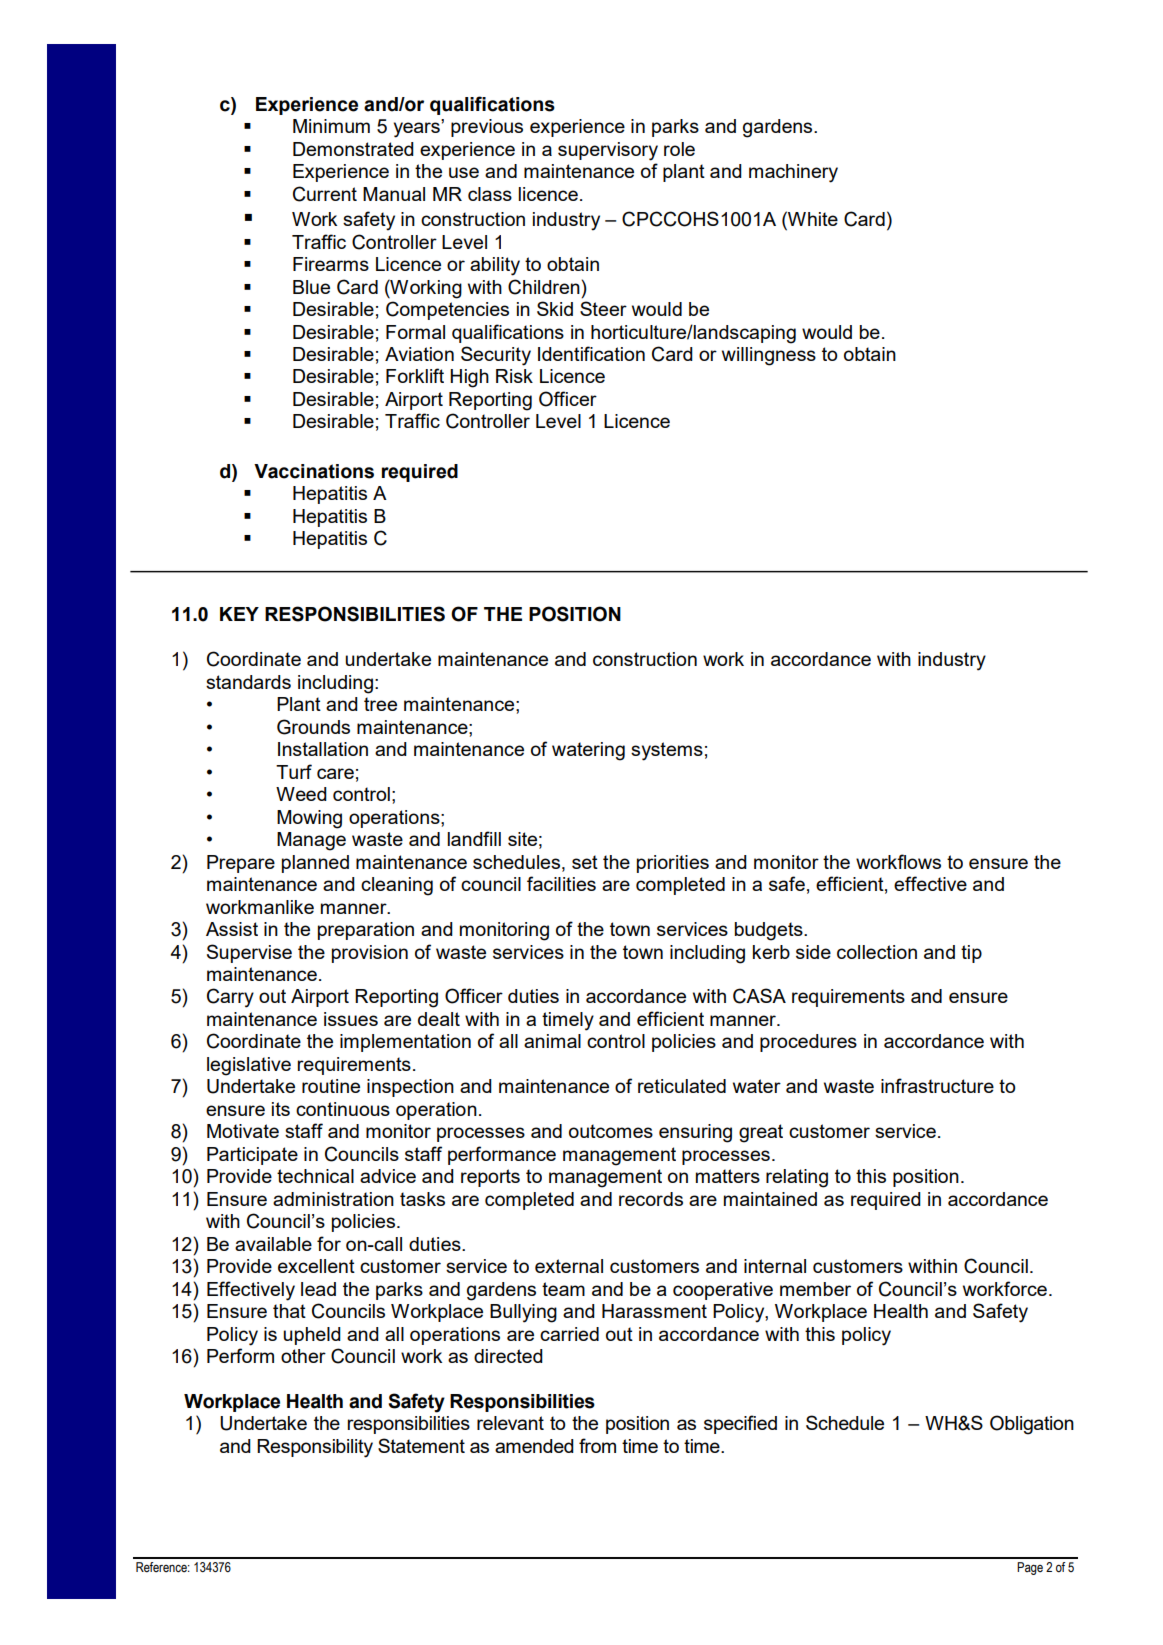 The image size is (1163, 1645). What do you see at coordinates (769, 356) in the page?
I see `willingness` at bounding box center [769, 356].
